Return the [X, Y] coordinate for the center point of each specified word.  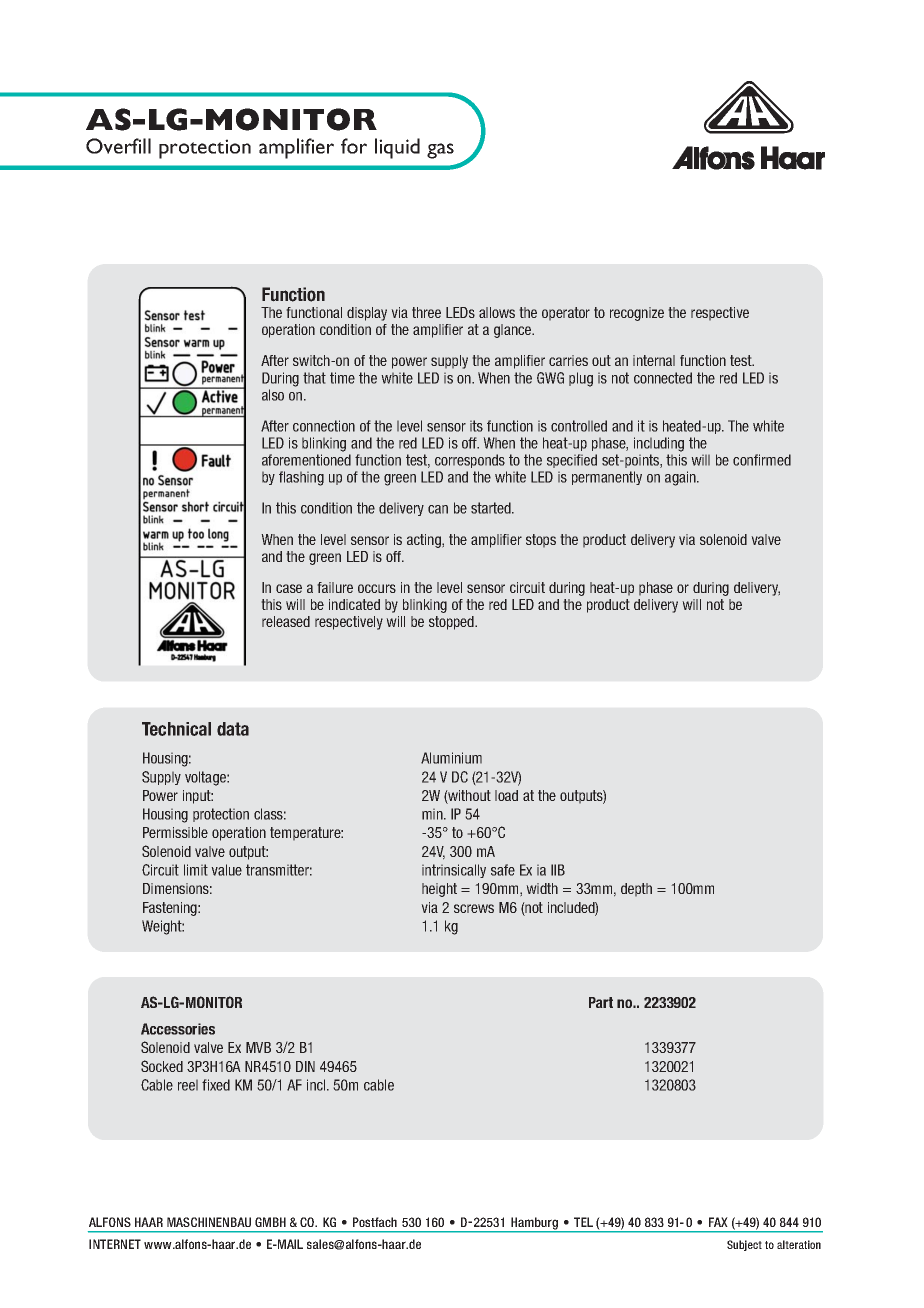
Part [601, 1002]
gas [440, 151]
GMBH [270, 1222]
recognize [637, 314]
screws [474, 908]
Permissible [175, 832]
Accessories [178, 1029]
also [273, 395]
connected [663, 378]
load [506, 795]
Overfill [118, 146]
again [681, 478]
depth [636, 890]
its [476, 426]
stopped [452, 623]
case [289, 588]
